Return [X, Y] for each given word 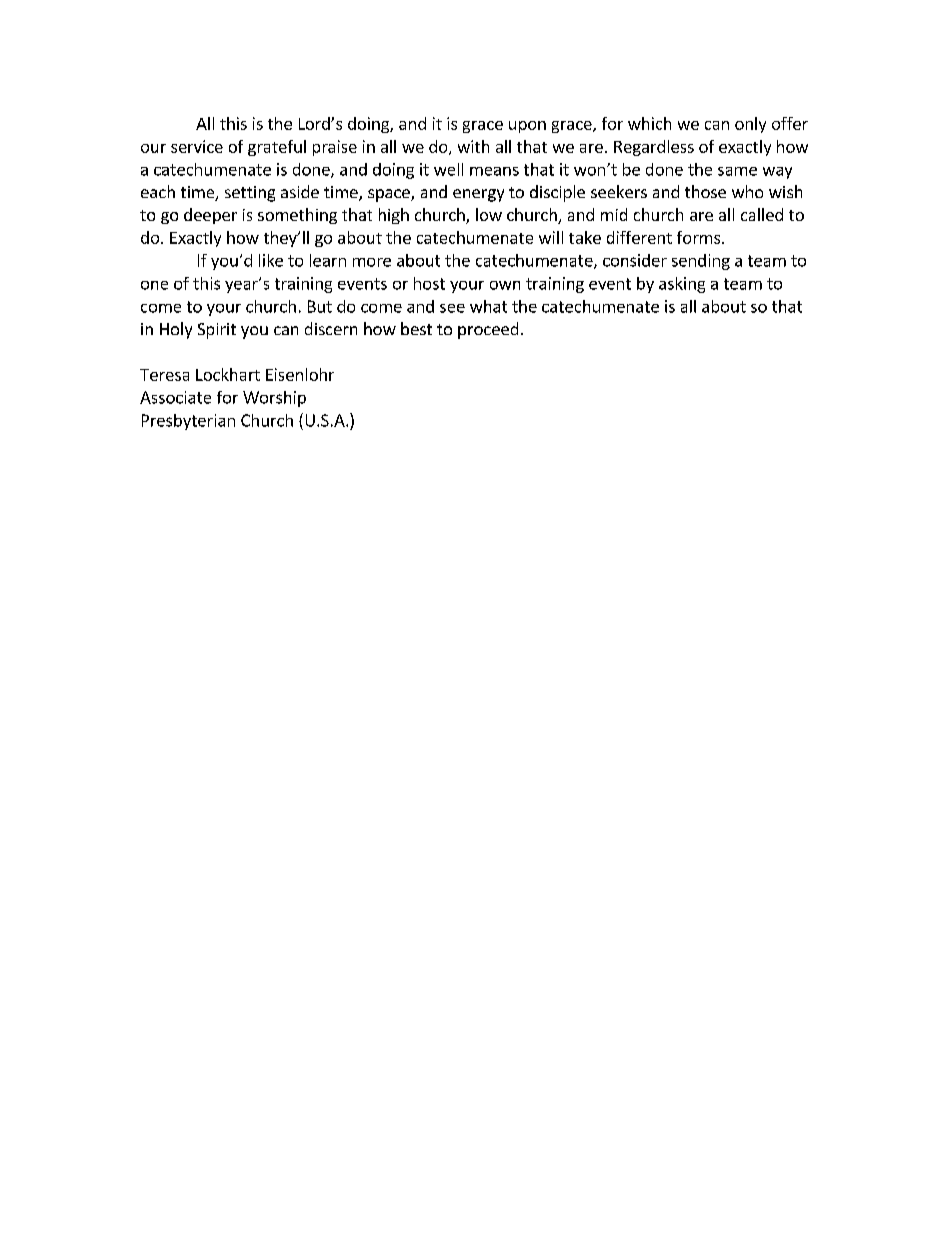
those [705, 191]
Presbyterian [188, 422]
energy [478, 195]
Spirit [217, 331]
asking [682, 285]
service [197, 146]
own [505, 285]
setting [250, 194]
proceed [488, 330]
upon [527, 127]
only [750, 125]
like [271, 260]
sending [701, 262]
